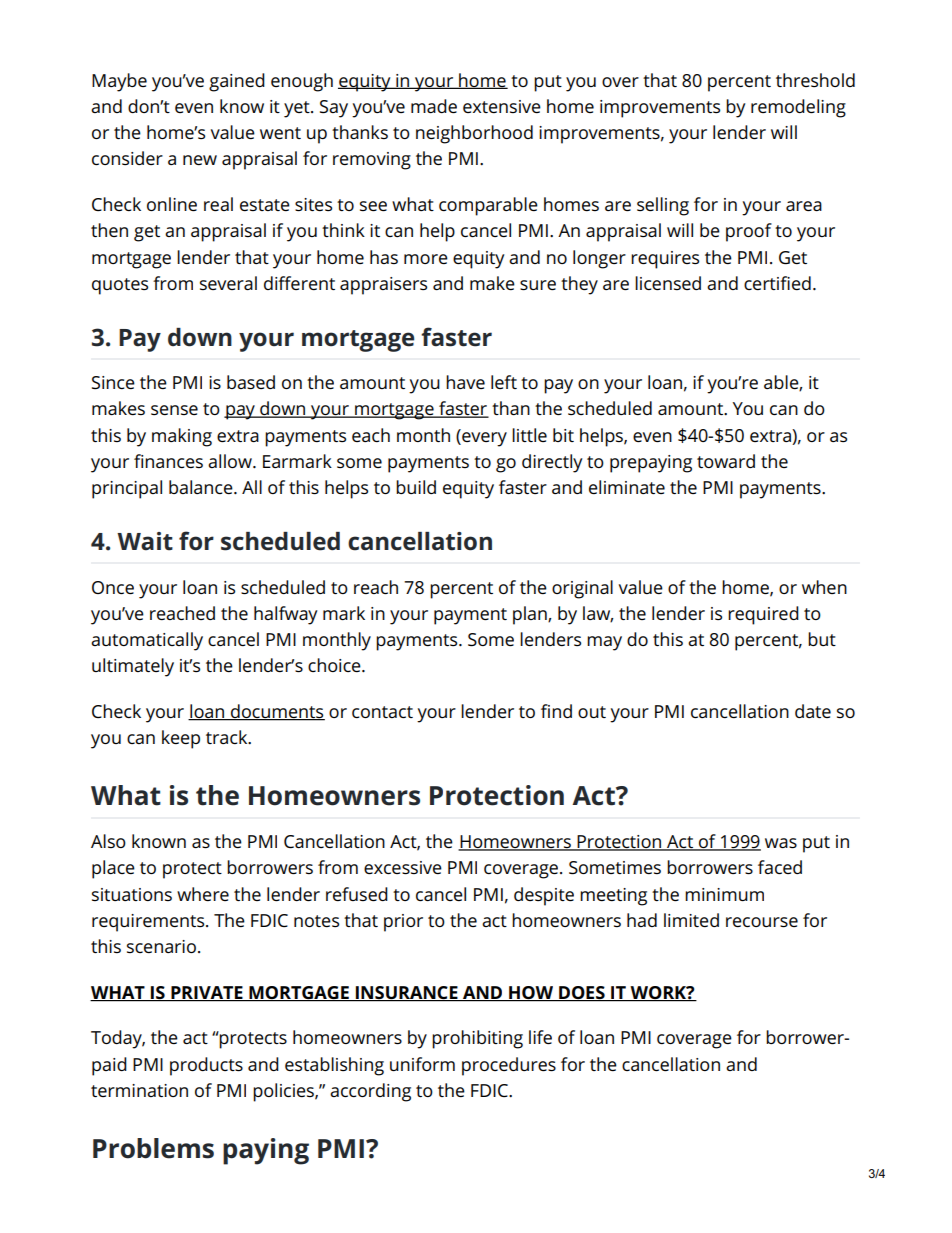 The image size is (952, 1233). What do you see at coordinates (798, 108) in the screenshot?
I see `remodeling` at bounding box center [798, 108].
